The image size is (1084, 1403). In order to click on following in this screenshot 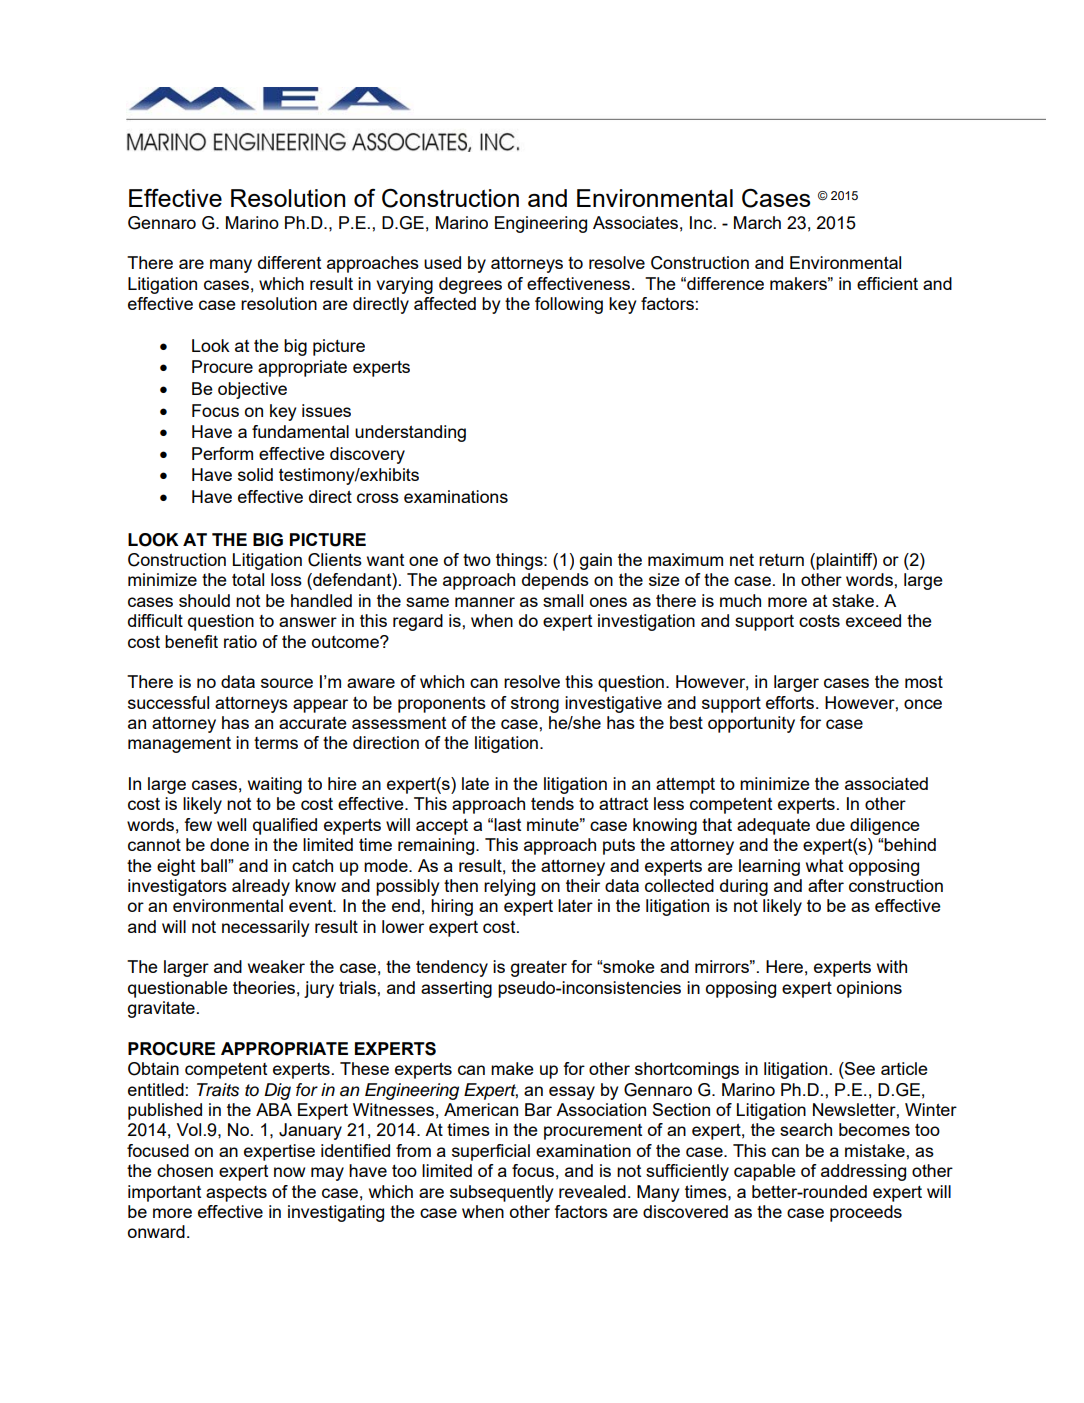, I will do `click(569, 305)`.
